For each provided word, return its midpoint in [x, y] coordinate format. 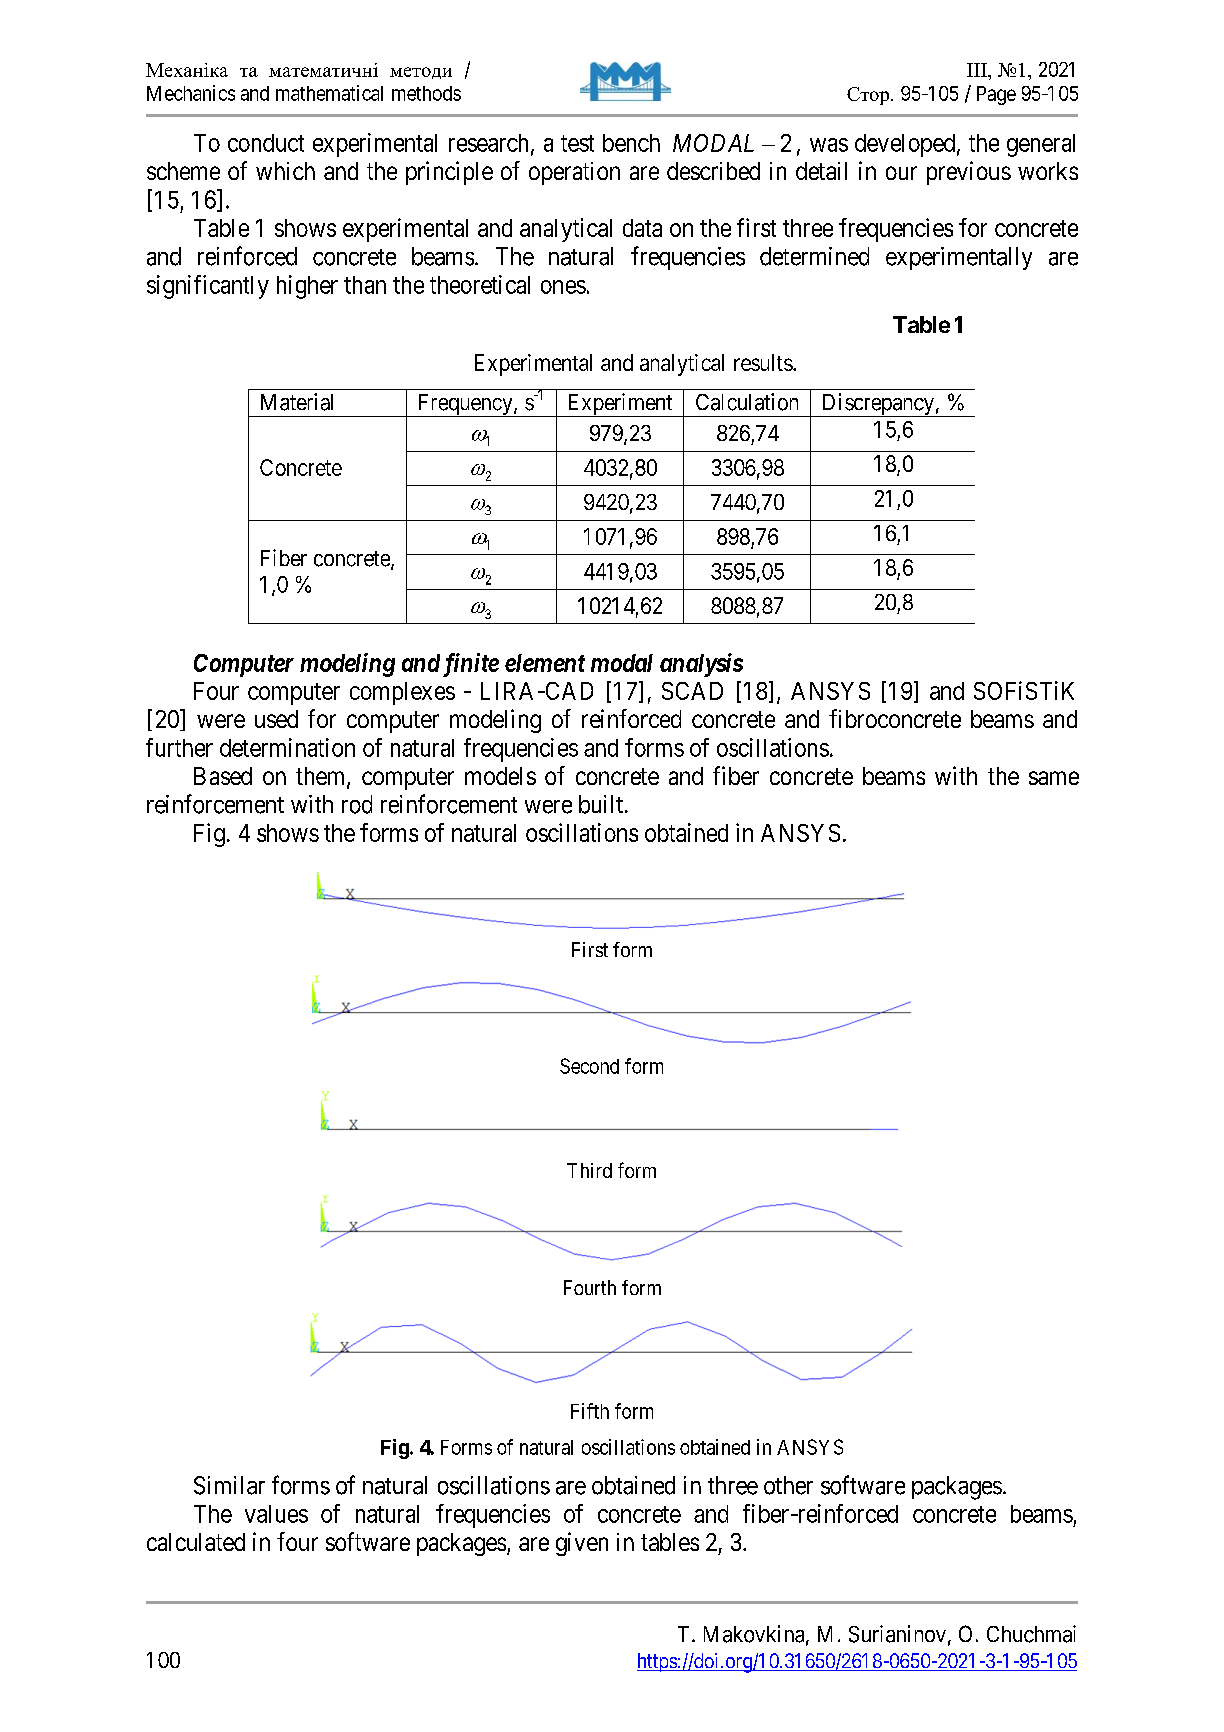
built [602, 804]
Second [589, 1066]
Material [297, 402]
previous [969, 173]
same [1054, 778]
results [763, 362]
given [582, 1544]
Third [589, 1170]
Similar [229, 1485]
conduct [266, 143]
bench [631, 143]
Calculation [747, 402]
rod [357, 804]
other [788, 1485]
